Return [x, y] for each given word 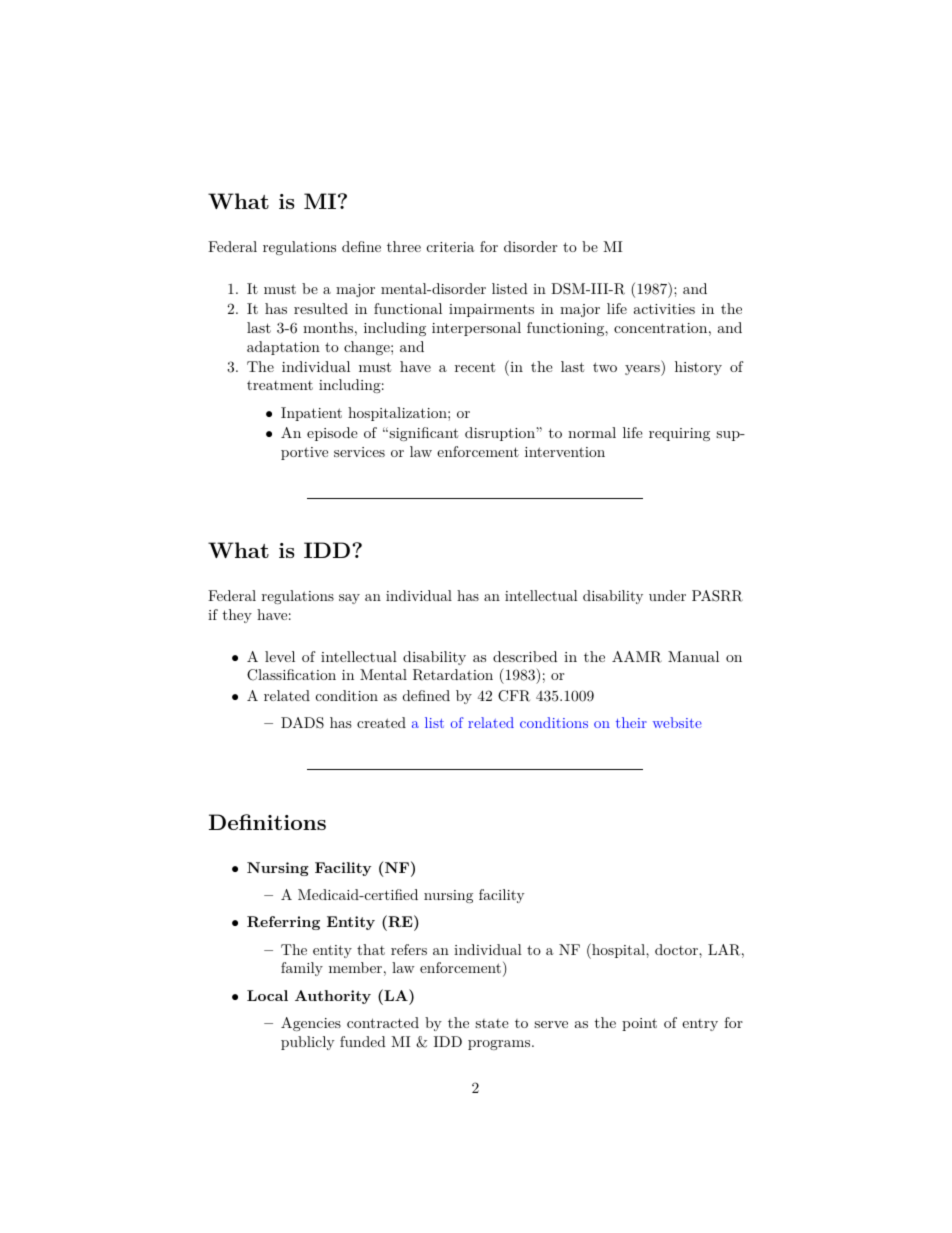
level [280, 656]
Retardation [453, 675]
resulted [321, 308]
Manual [693, 656]
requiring [679, 434]
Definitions [267, 822]
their [631, 722]
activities [664, 309]
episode [332, 434]
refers [409, 949]
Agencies [311, 1024]
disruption [501, 434]
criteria [451, 247]
